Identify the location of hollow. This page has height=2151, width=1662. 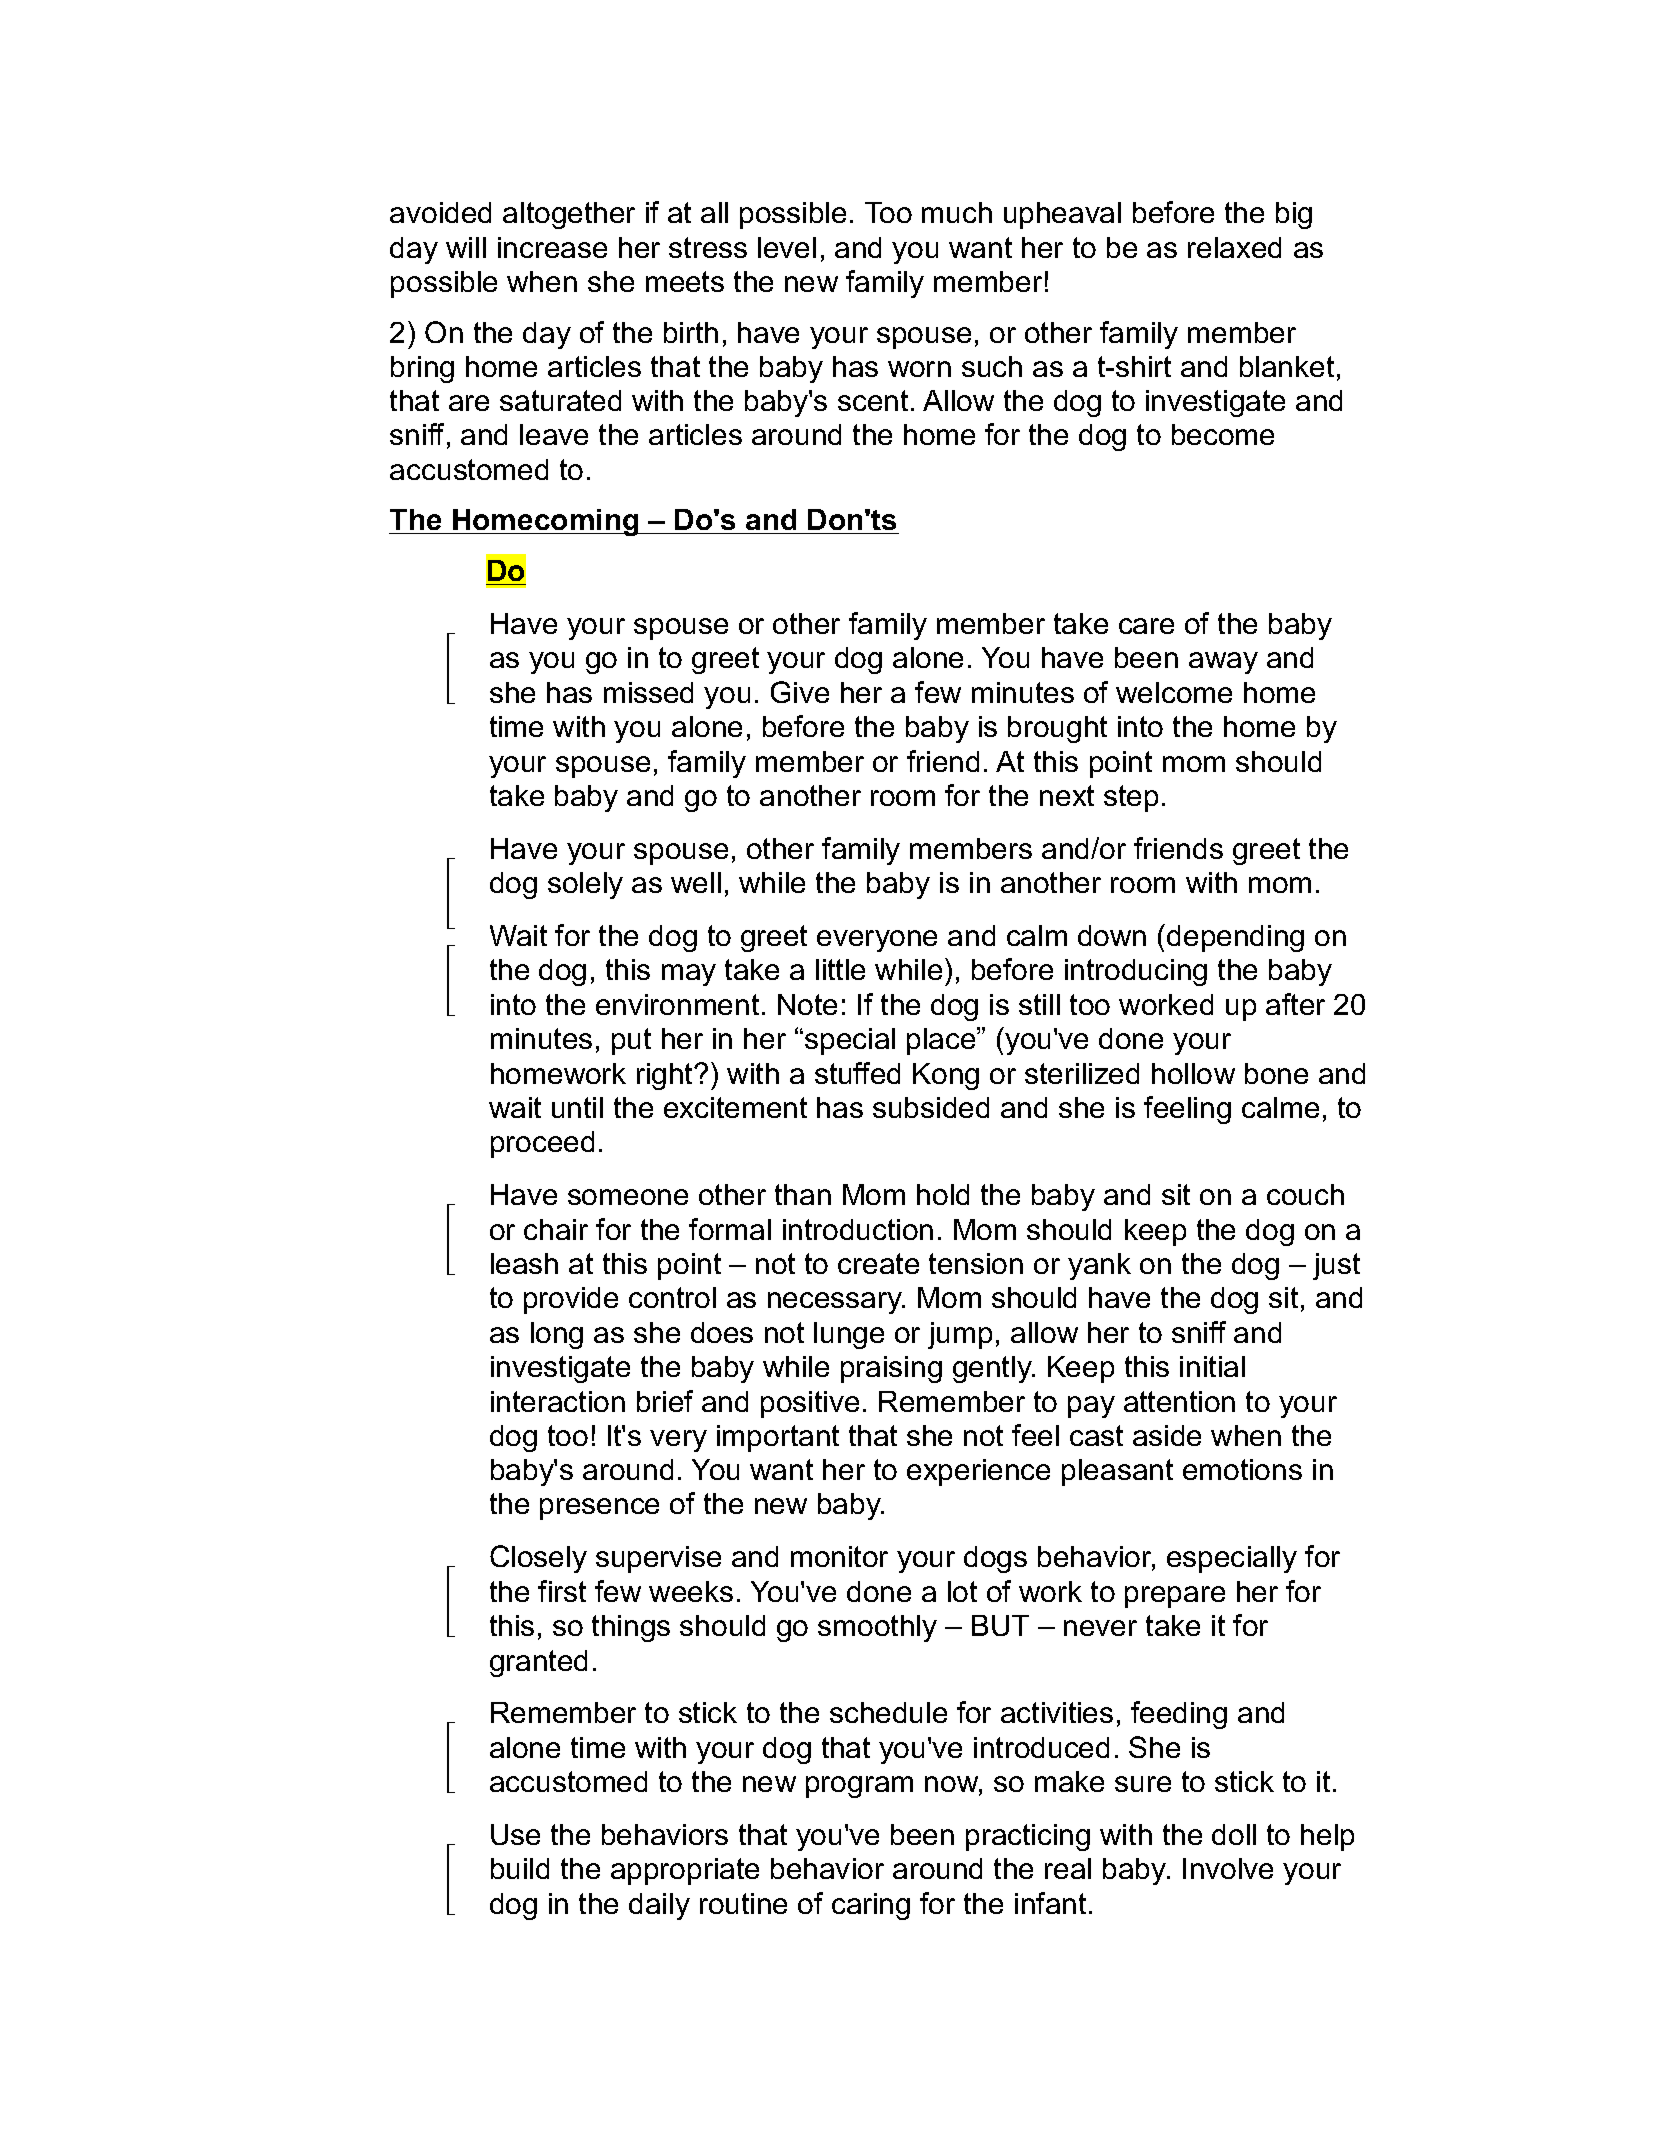
(1193, 1073).
